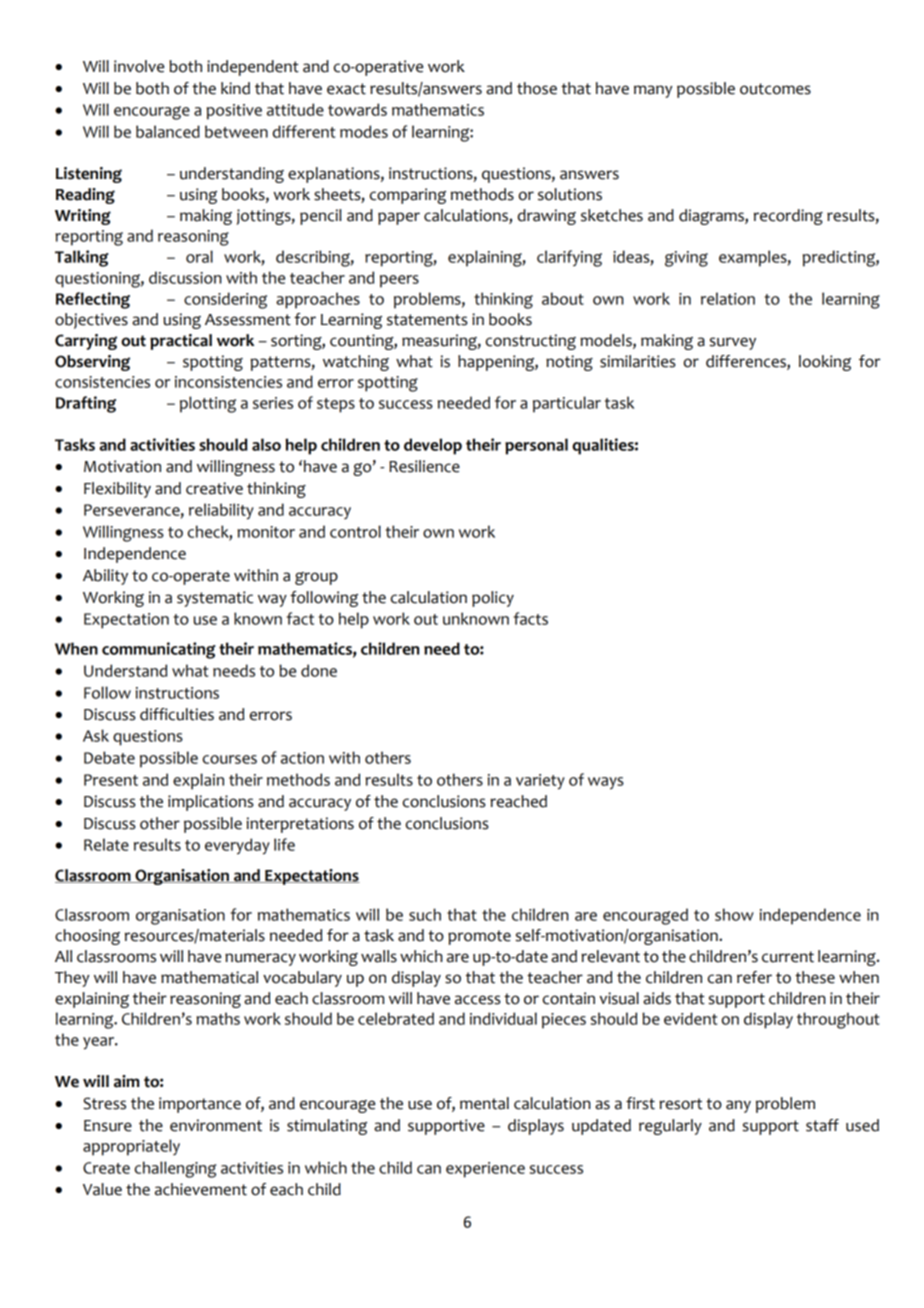 Image resolution: width=924 pixels, height=1308 pixels. Describe the element at coordinates (211, 803) in the image. I see `implications` at that location.
